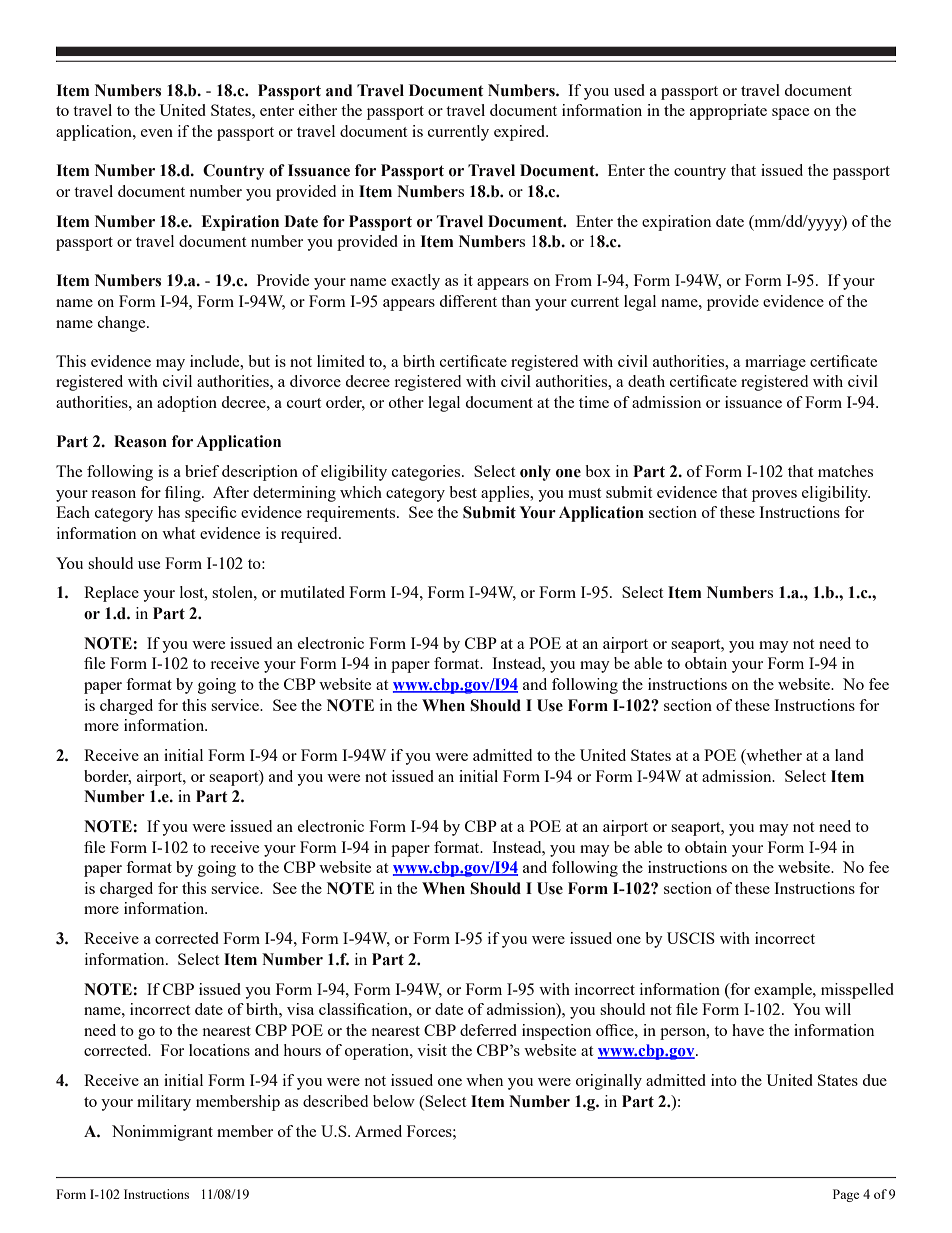  What do you see at coordinates (202, 471) in the document?
I see `brief` at bounding box center [202, 471].
